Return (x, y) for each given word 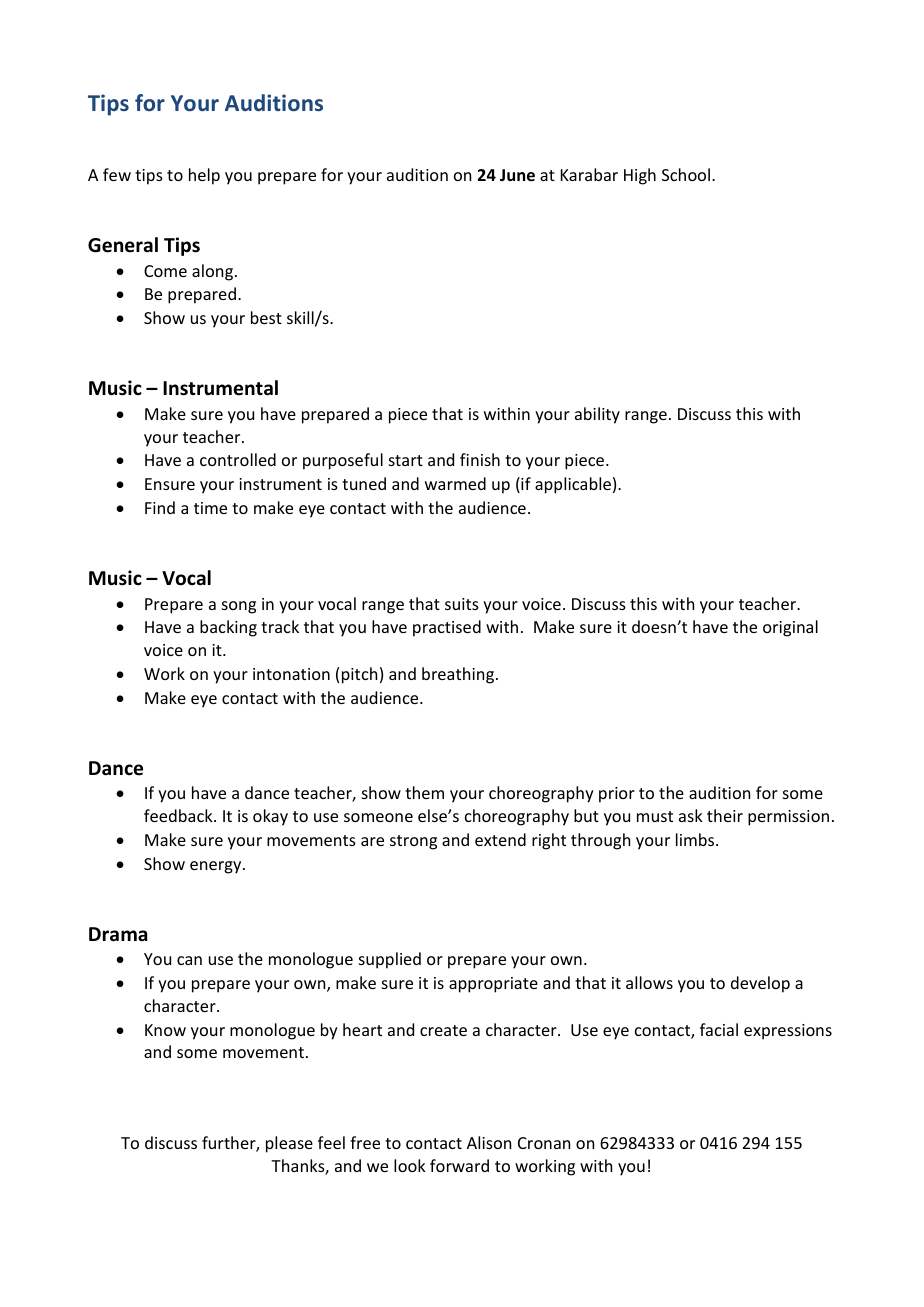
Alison (489, 1142)
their (725, 815)
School (686, 174)
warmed (455, 483)
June (517, 175)
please (289, 1144)
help (204, 176)
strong (413, 842)
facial (719, 1029)
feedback (179, 815)
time (210, 508)
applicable (573, 485)
